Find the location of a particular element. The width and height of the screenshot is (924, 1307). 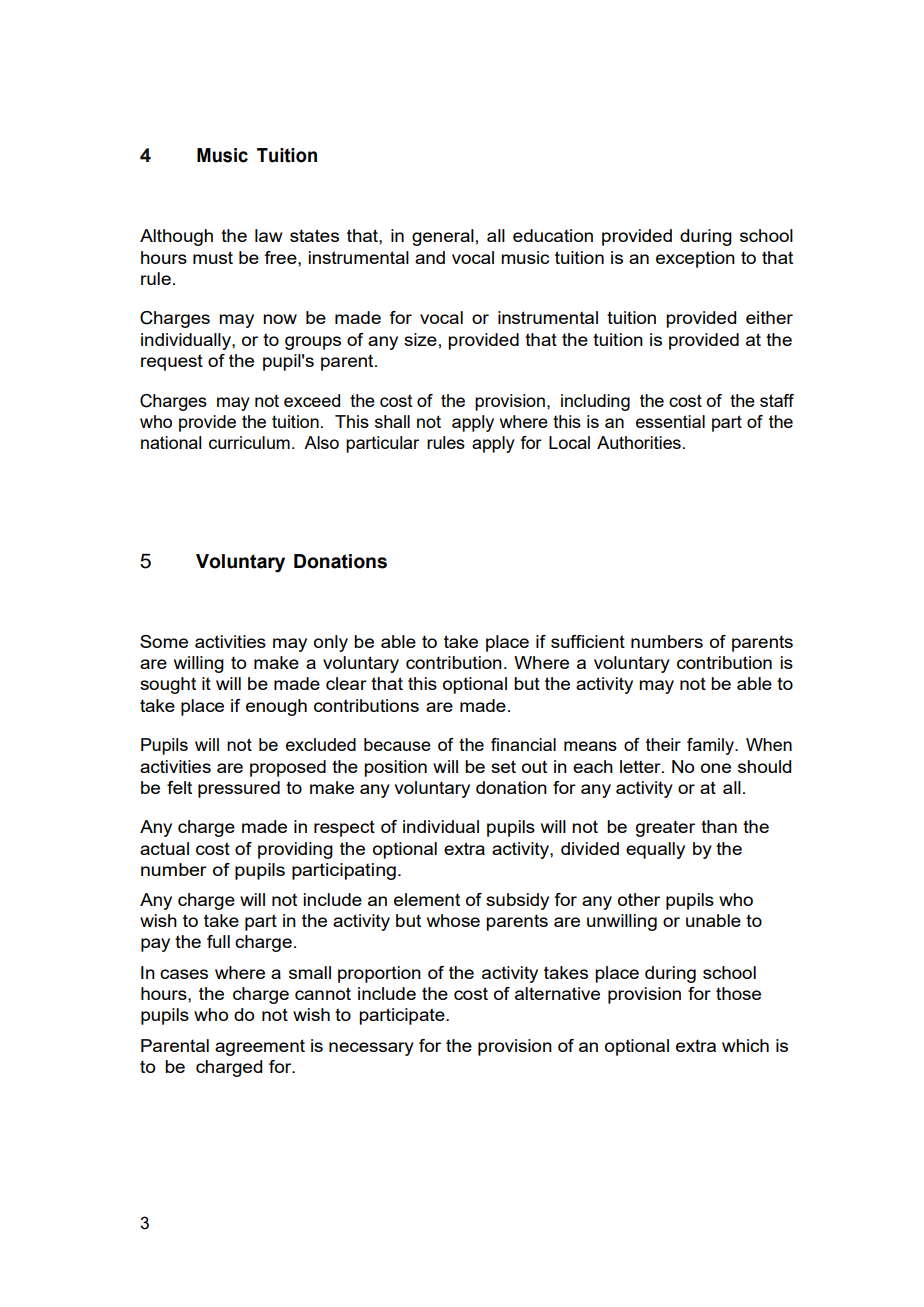

agreement is located at coordinates (260, 1047).
